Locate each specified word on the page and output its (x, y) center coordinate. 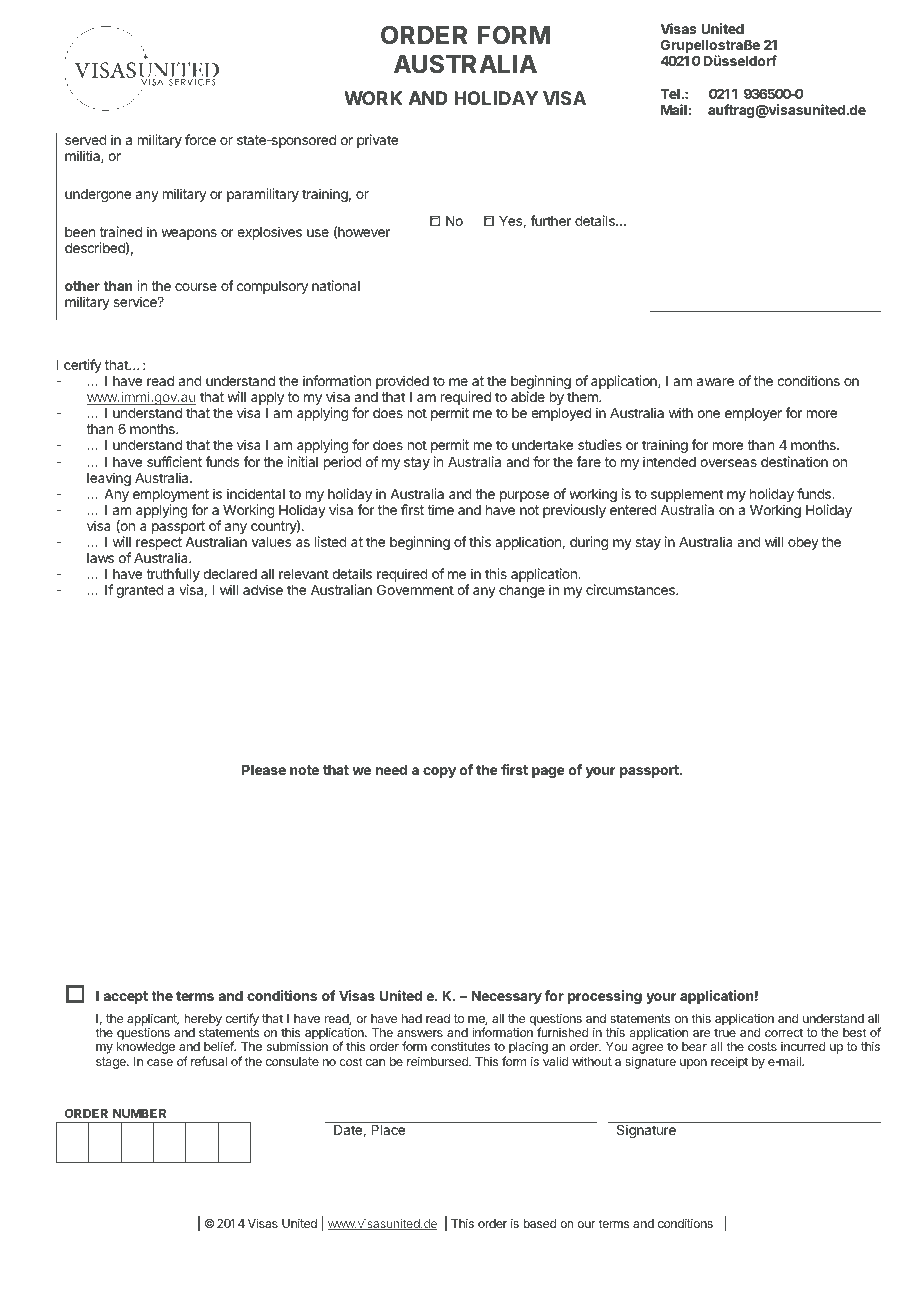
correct (784, 1032)
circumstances (631, 589)
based (539, 1223)
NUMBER (139, 1113)
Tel (670, 94)
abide (528, 396)
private (377, 141)
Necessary (507, 997)
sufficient (174, 461)
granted (140, 591)
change (522, 591)
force (200, 139)
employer (753, 414)
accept (125, 997)
